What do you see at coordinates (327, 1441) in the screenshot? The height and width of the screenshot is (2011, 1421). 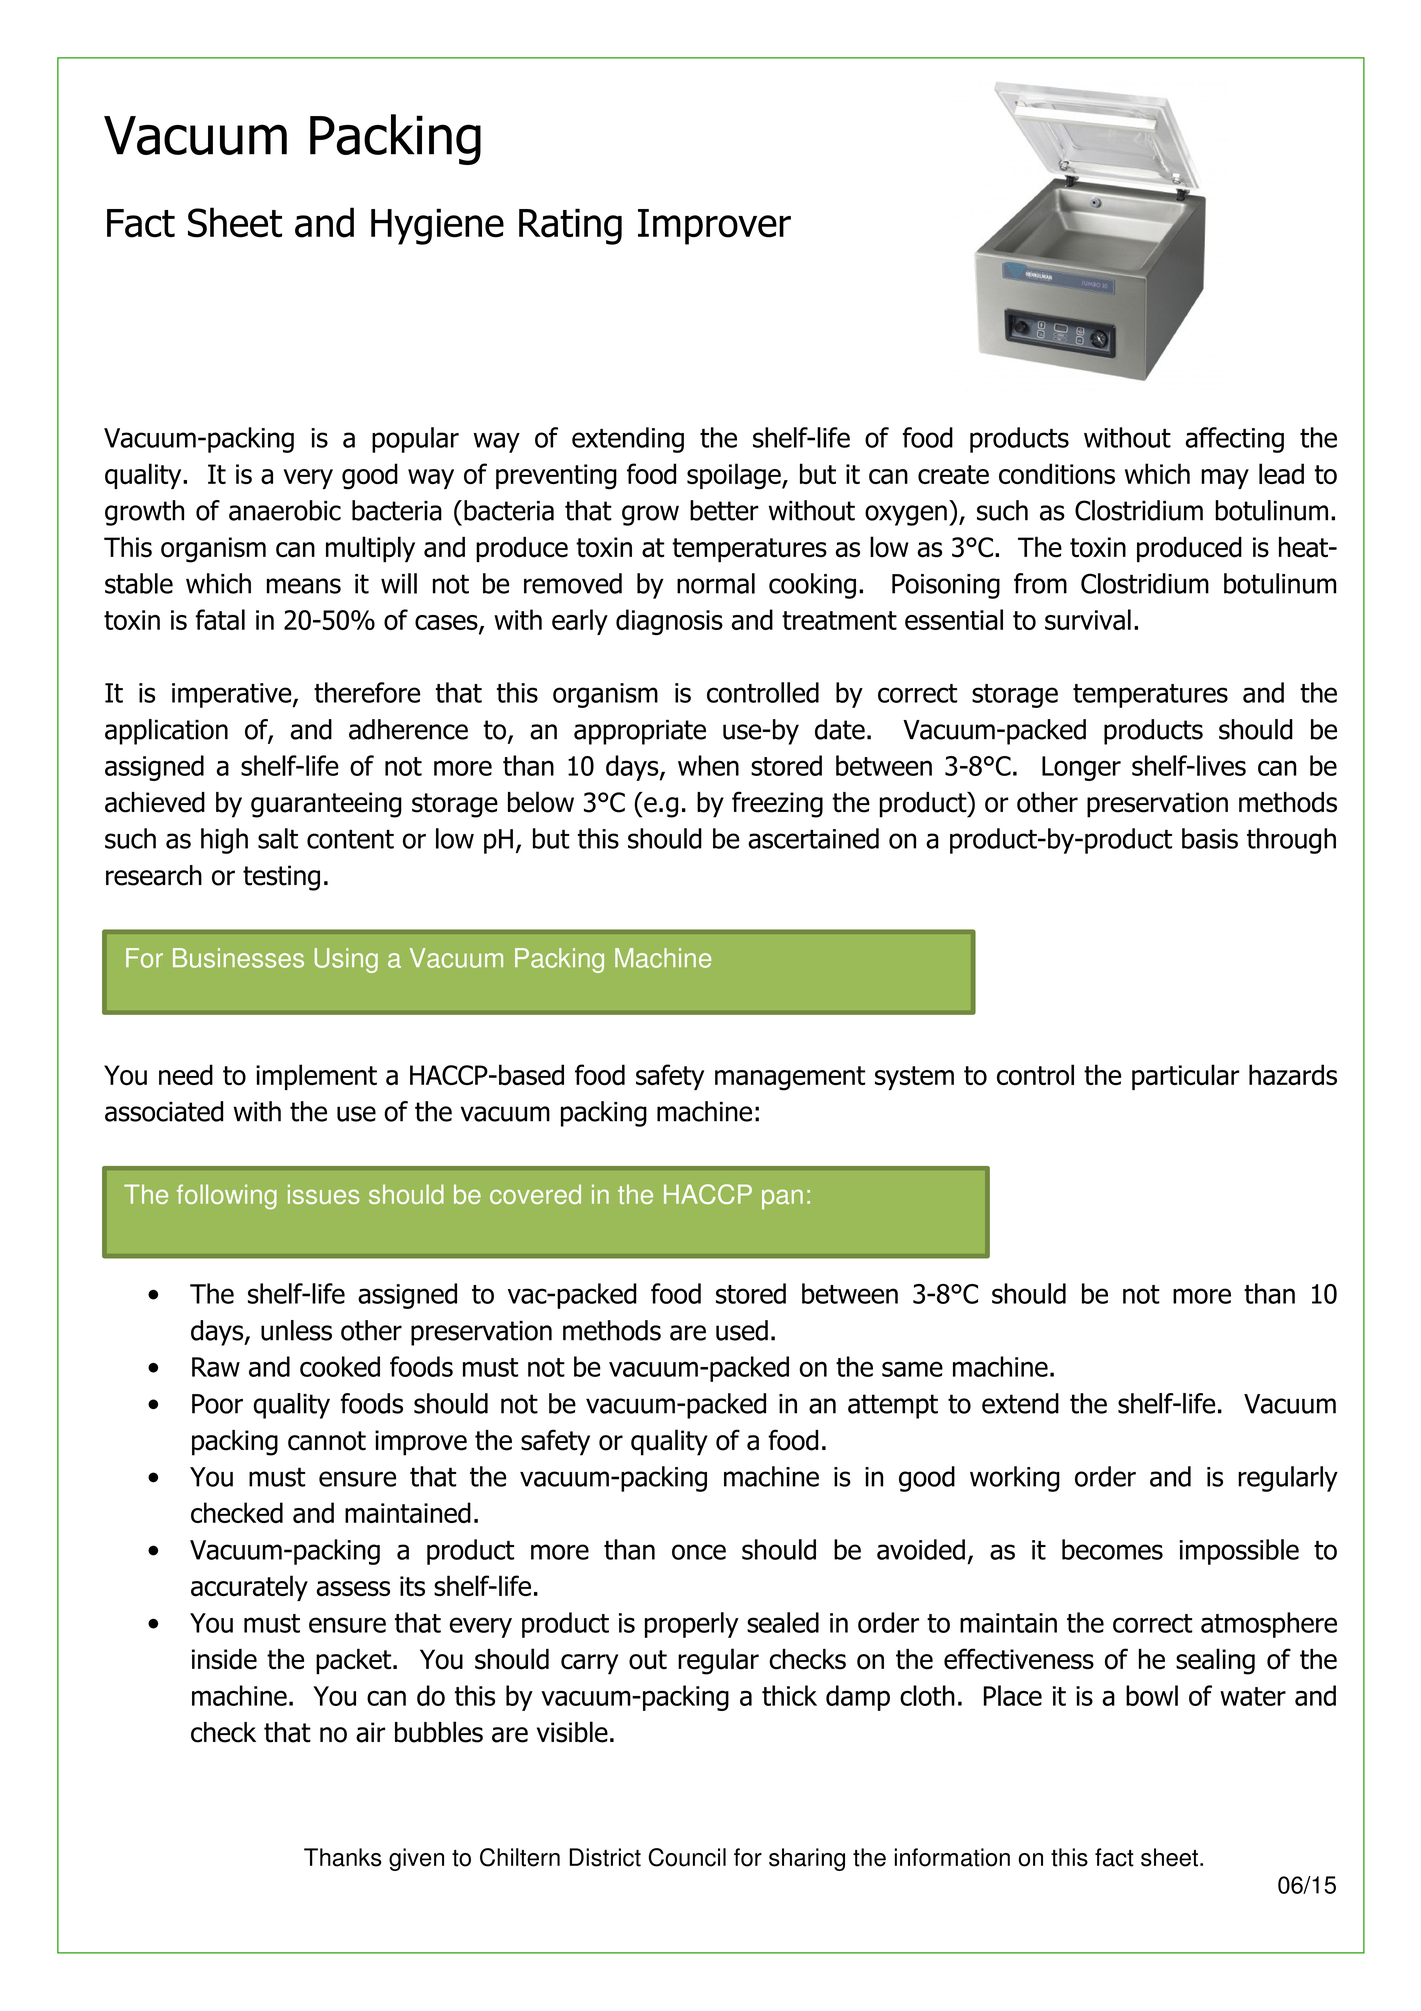 I see `cannot` at bounding box center [327, 1441].
